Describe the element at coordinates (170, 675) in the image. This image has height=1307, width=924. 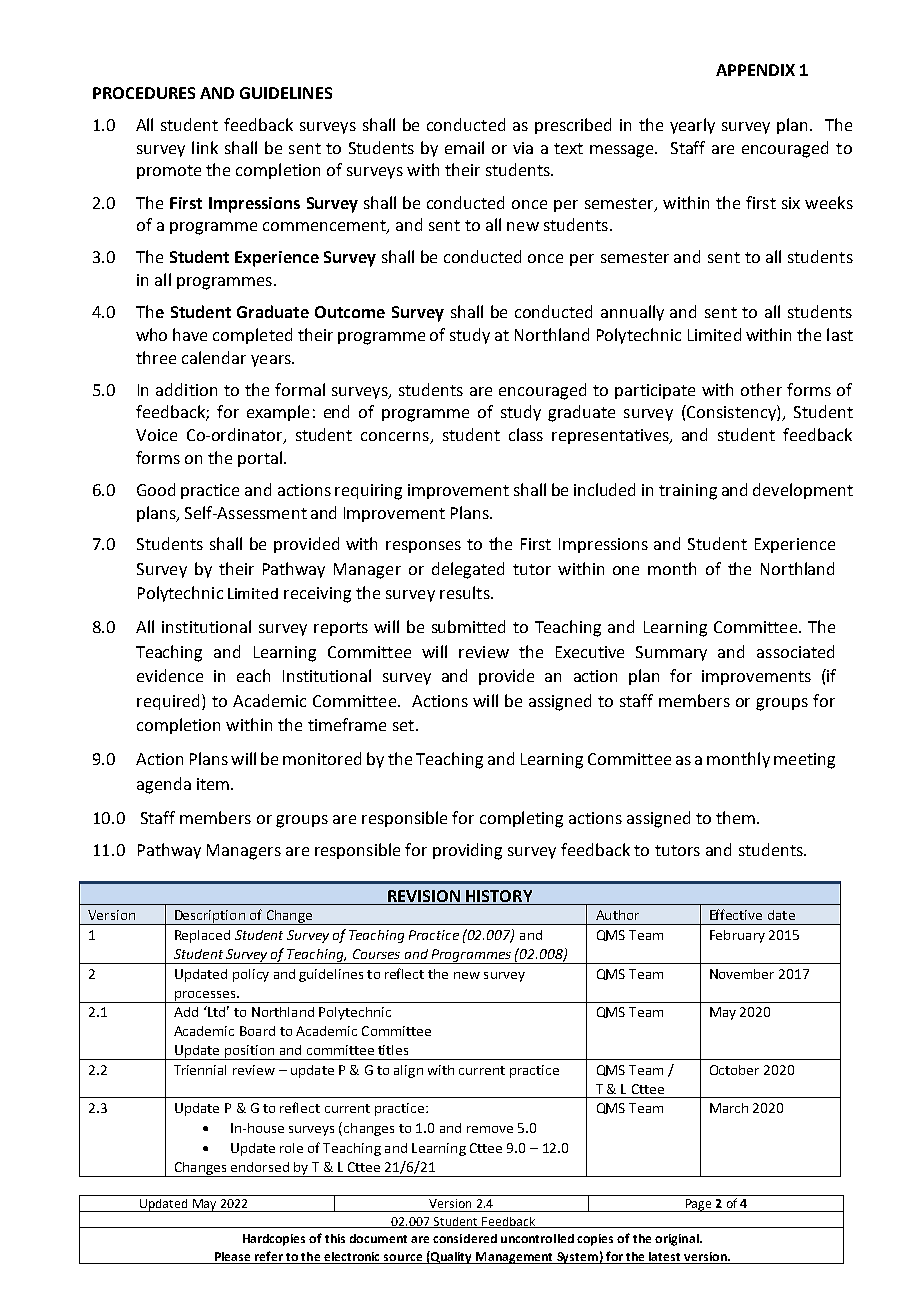
I see `evidence` at that location.
